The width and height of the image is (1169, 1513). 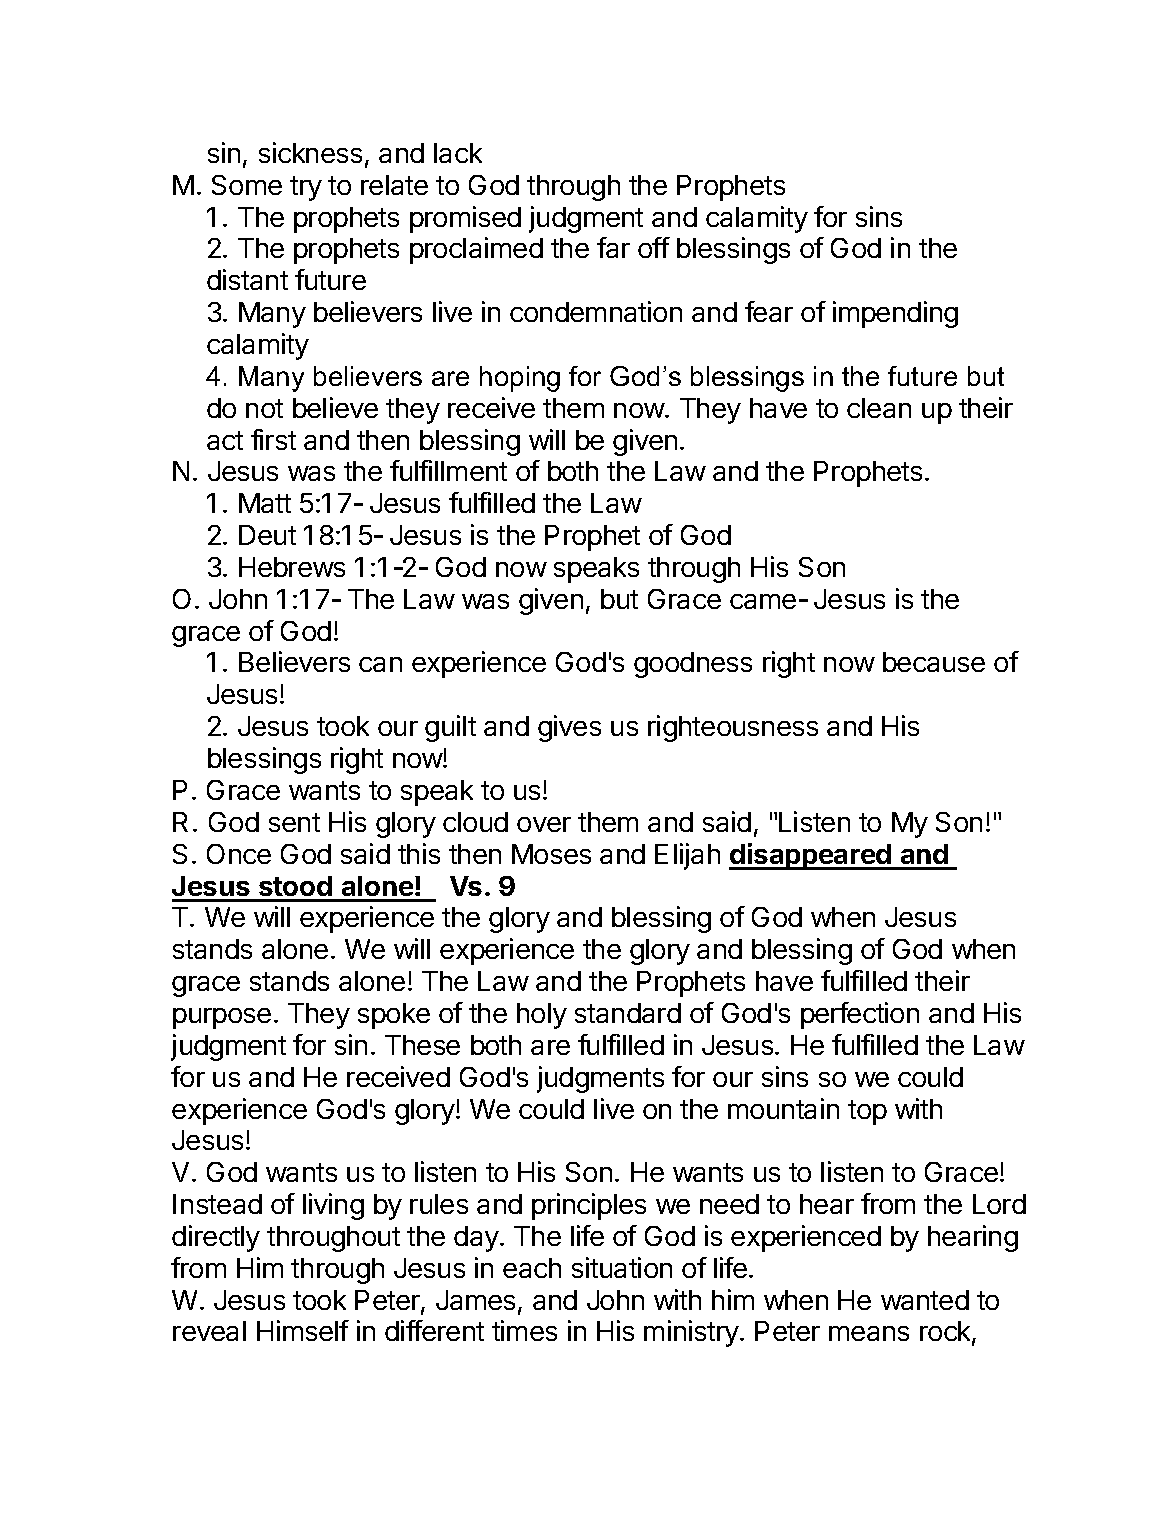 I want to click on sickness, so click(x=310, y=152).
